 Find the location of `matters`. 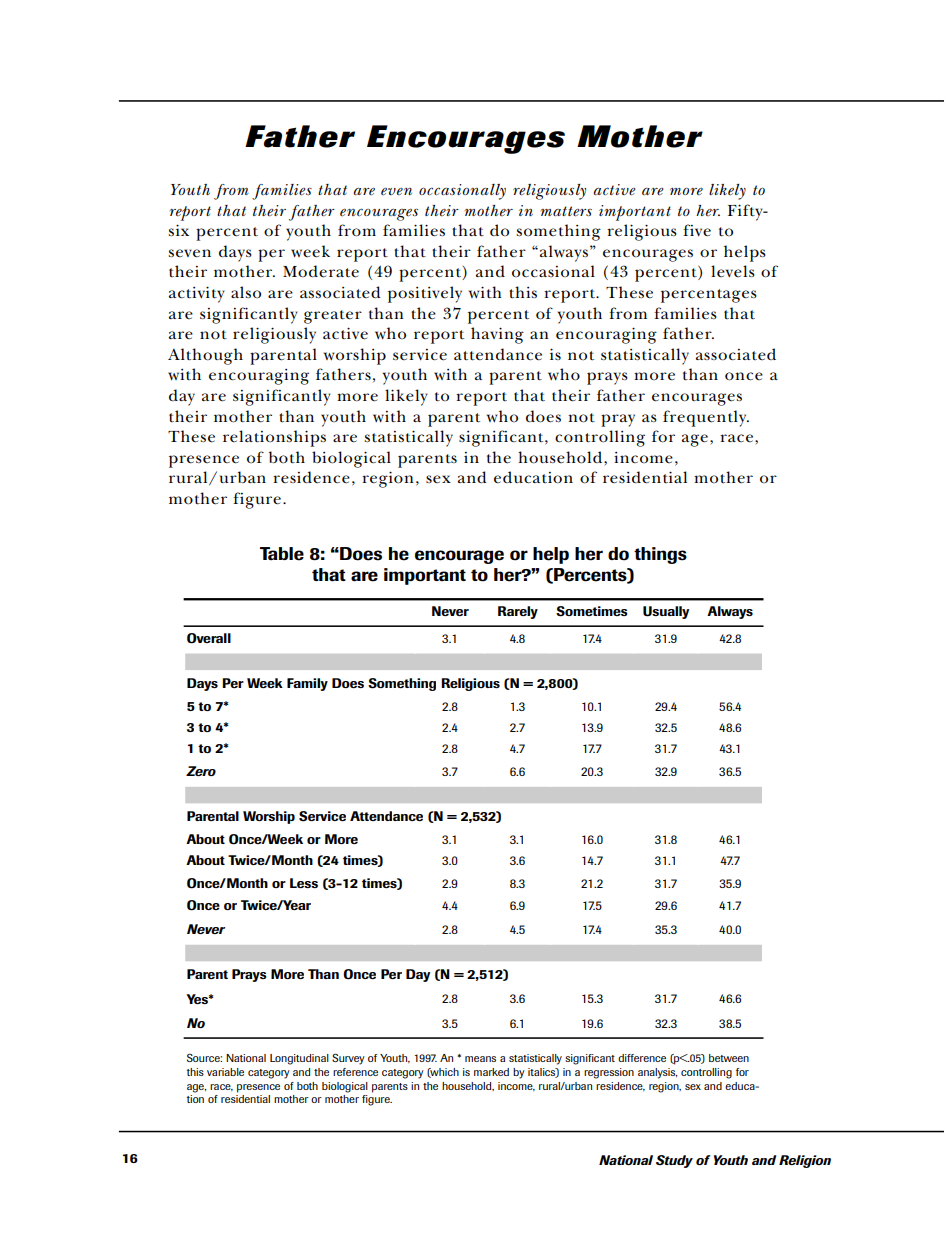

matters is located at coordinates (566, 211).
